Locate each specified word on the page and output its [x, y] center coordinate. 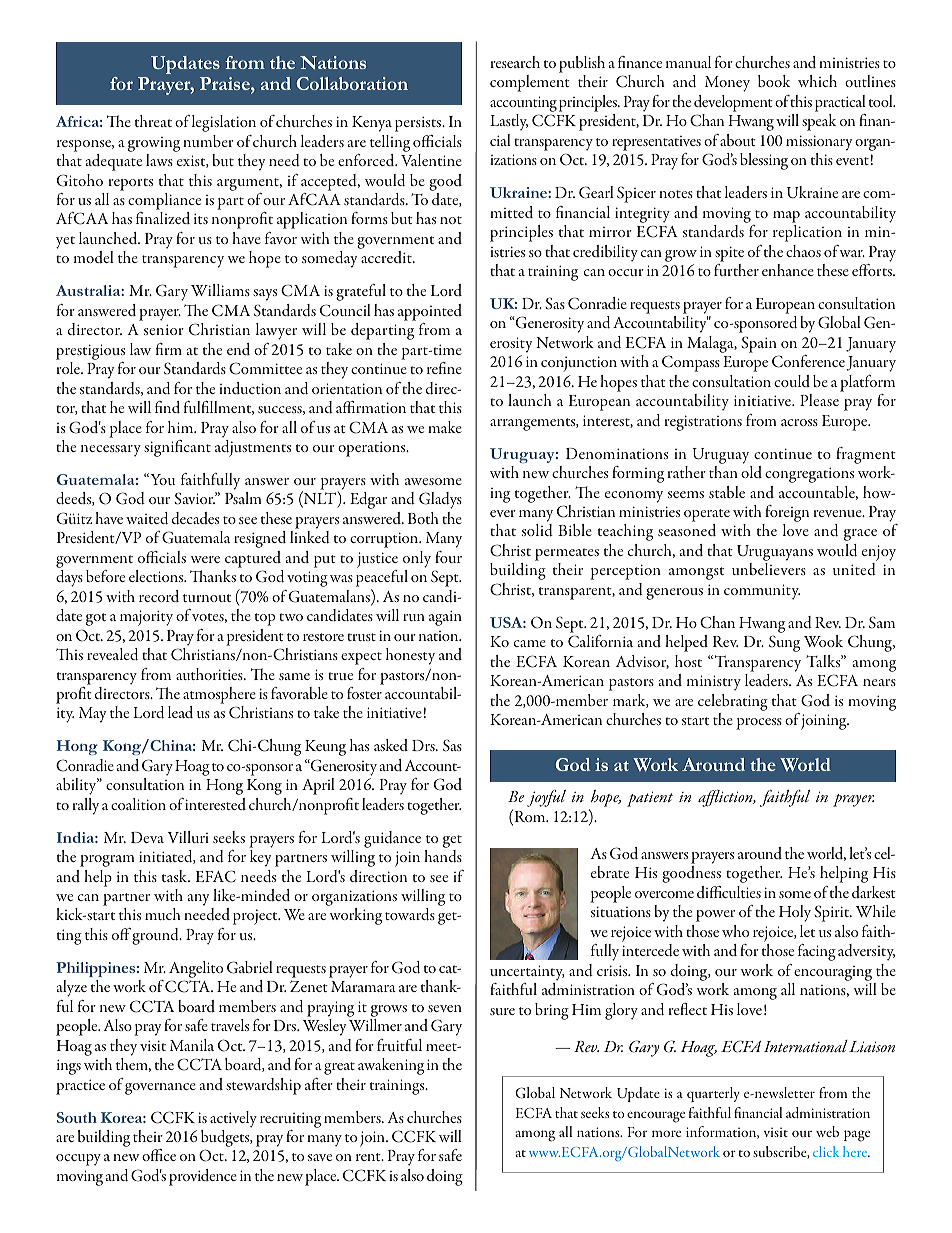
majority [146, 618]
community [762, 592]
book [774, 81]
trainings [398, 1087]
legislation [224, 123]
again [445, 618]
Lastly [509, 122]
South [77, 1117]
